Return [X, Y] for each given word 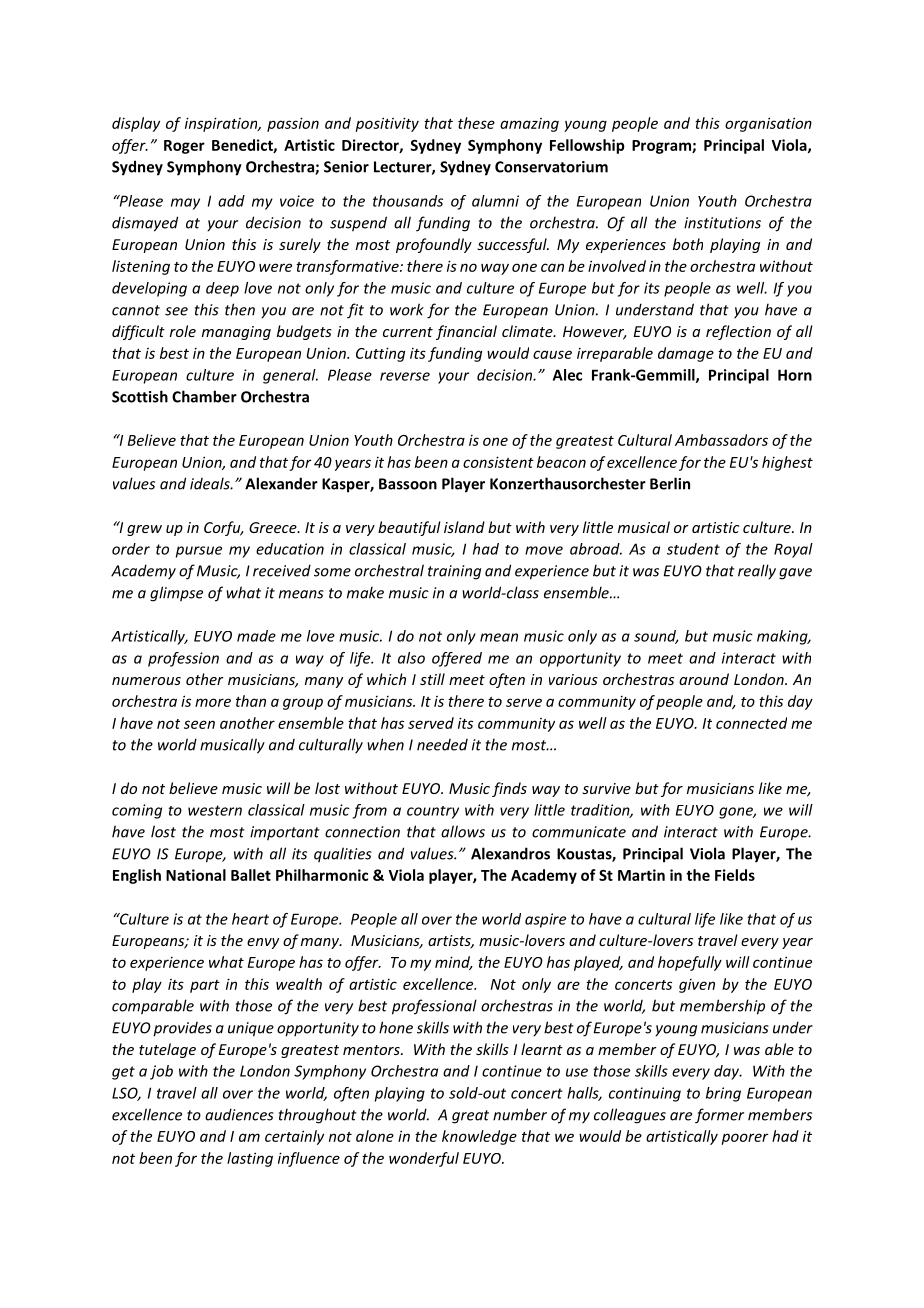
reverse [405, 376]
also [411, 658]
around [704, 679]
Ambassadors [721, 440]
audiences [239, 1114]
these [476, 123]
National [196, 875]
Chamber [204, 396]
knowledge [479, 1137]
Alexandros [510, 853]
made [256, 636]
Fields [735, 875]
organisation [768, 124]
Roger [184, 147]
